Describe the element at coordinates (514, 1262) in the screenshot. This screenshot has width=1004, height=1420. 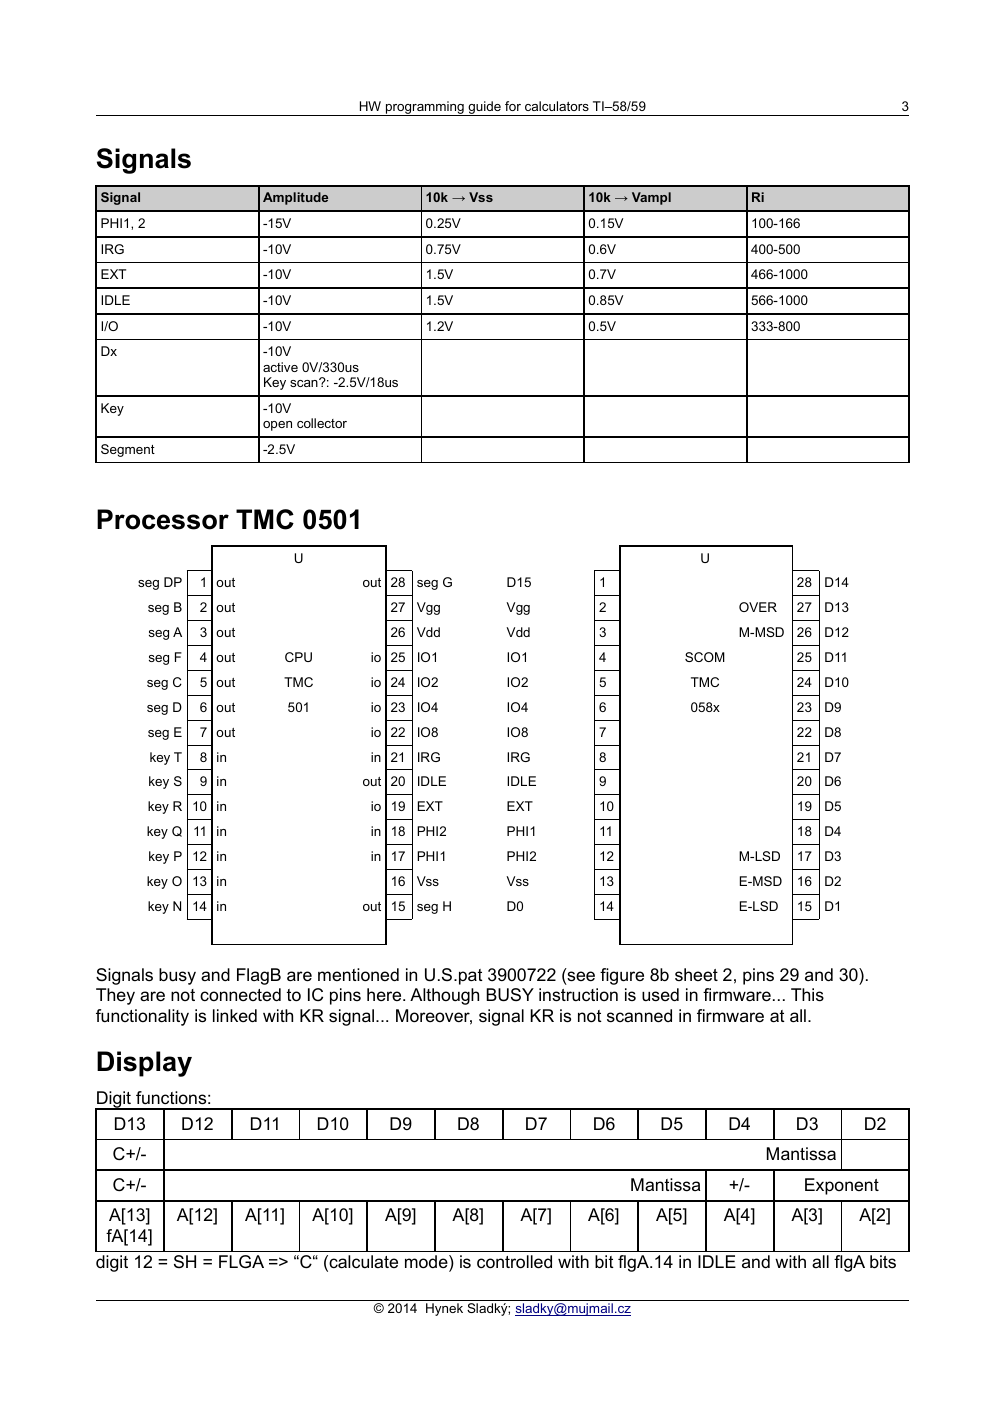
I see `controlled` at that location.
